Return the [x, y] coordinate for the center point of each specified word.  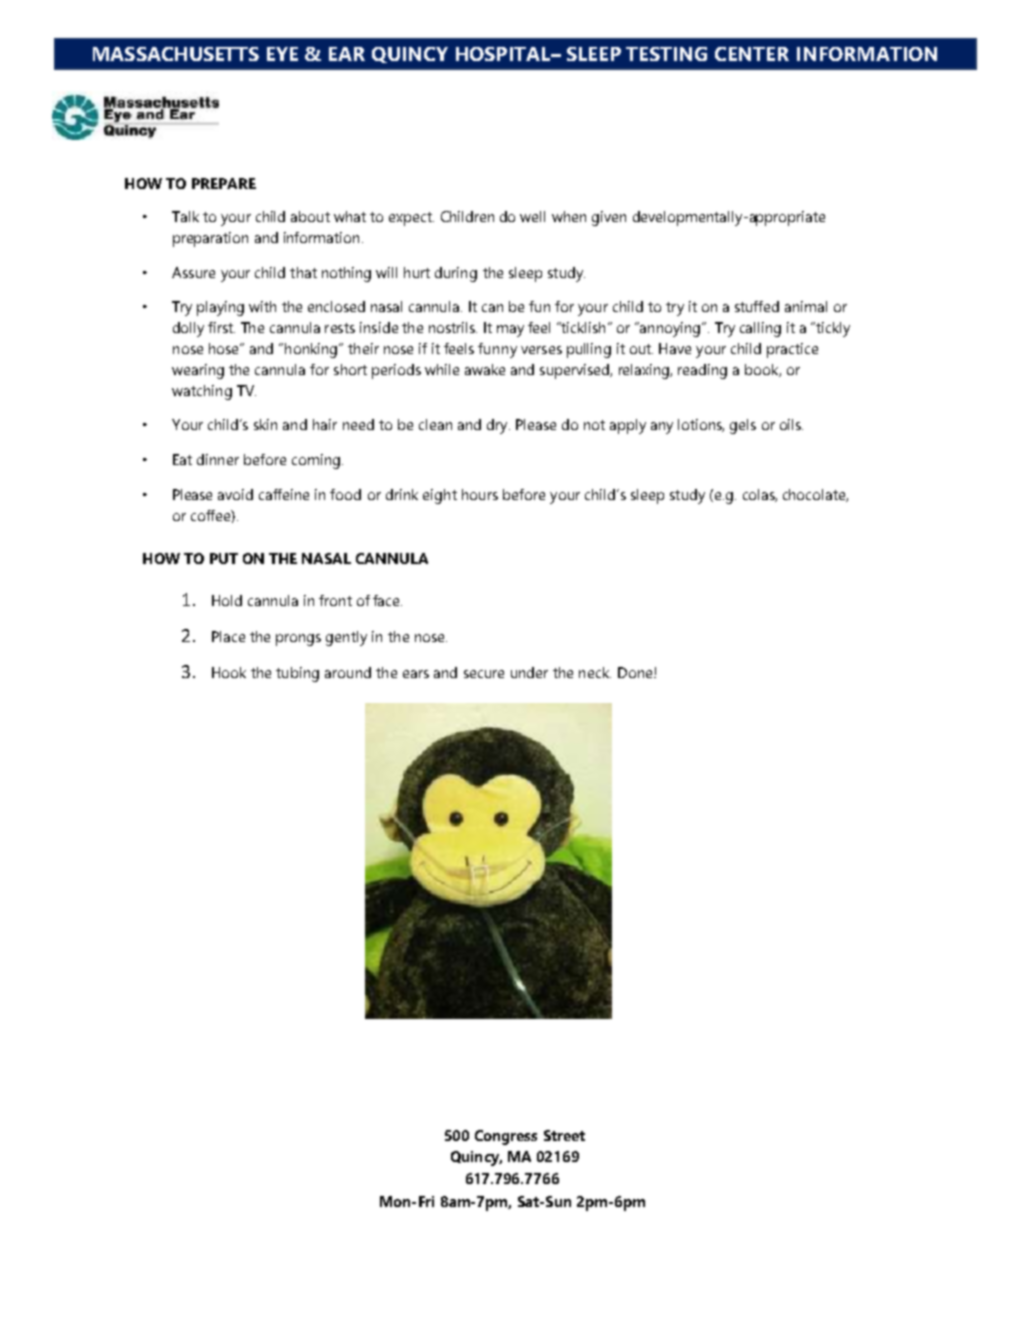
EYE [282, 54]
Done [636, 672]
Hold [227, 600]
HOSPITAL [504, 54]
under [529, 672]
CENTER [752, 54]
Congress [506, 1137]
